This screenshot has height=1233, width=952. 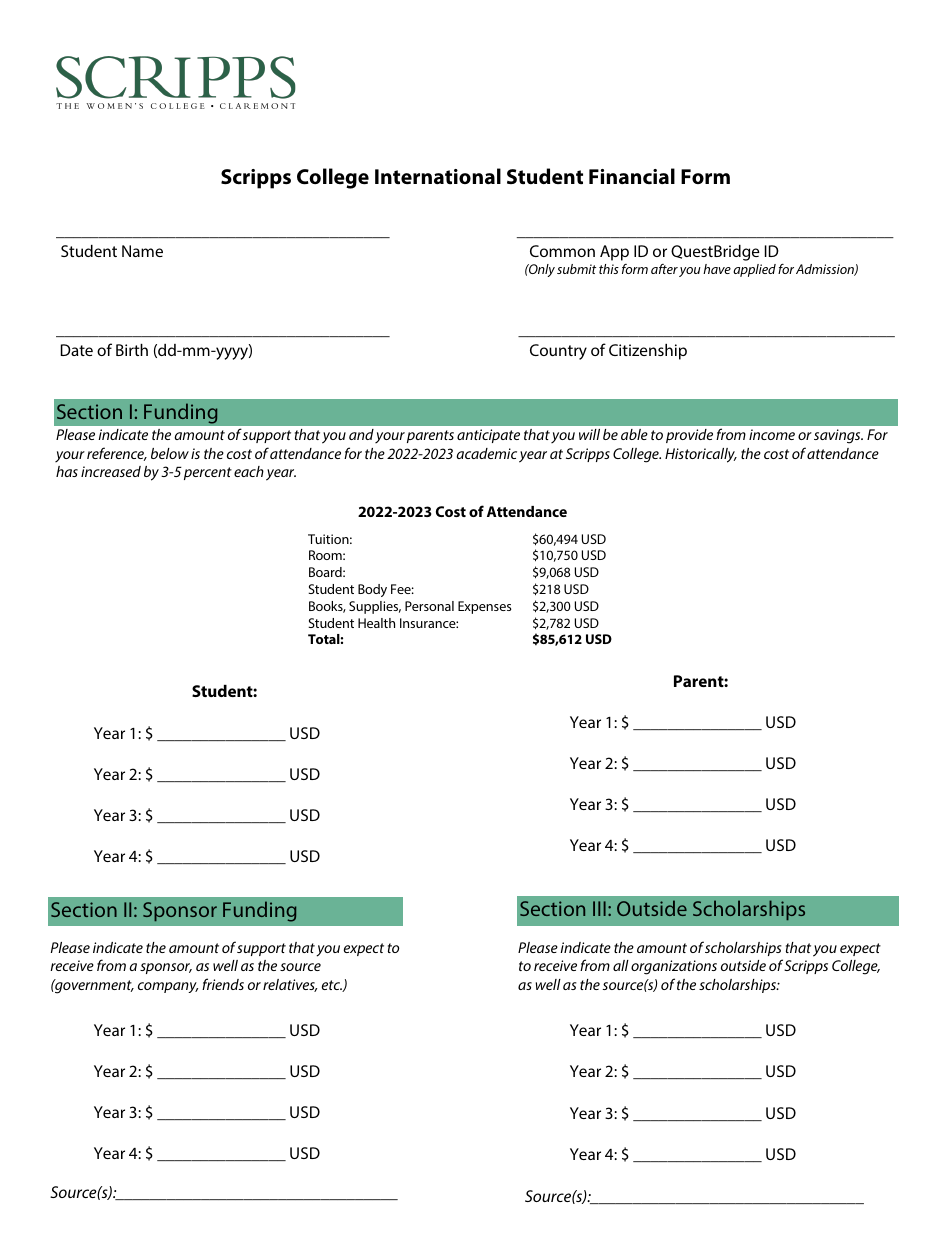 I want to click on Name, so click(x=142, y=251).
